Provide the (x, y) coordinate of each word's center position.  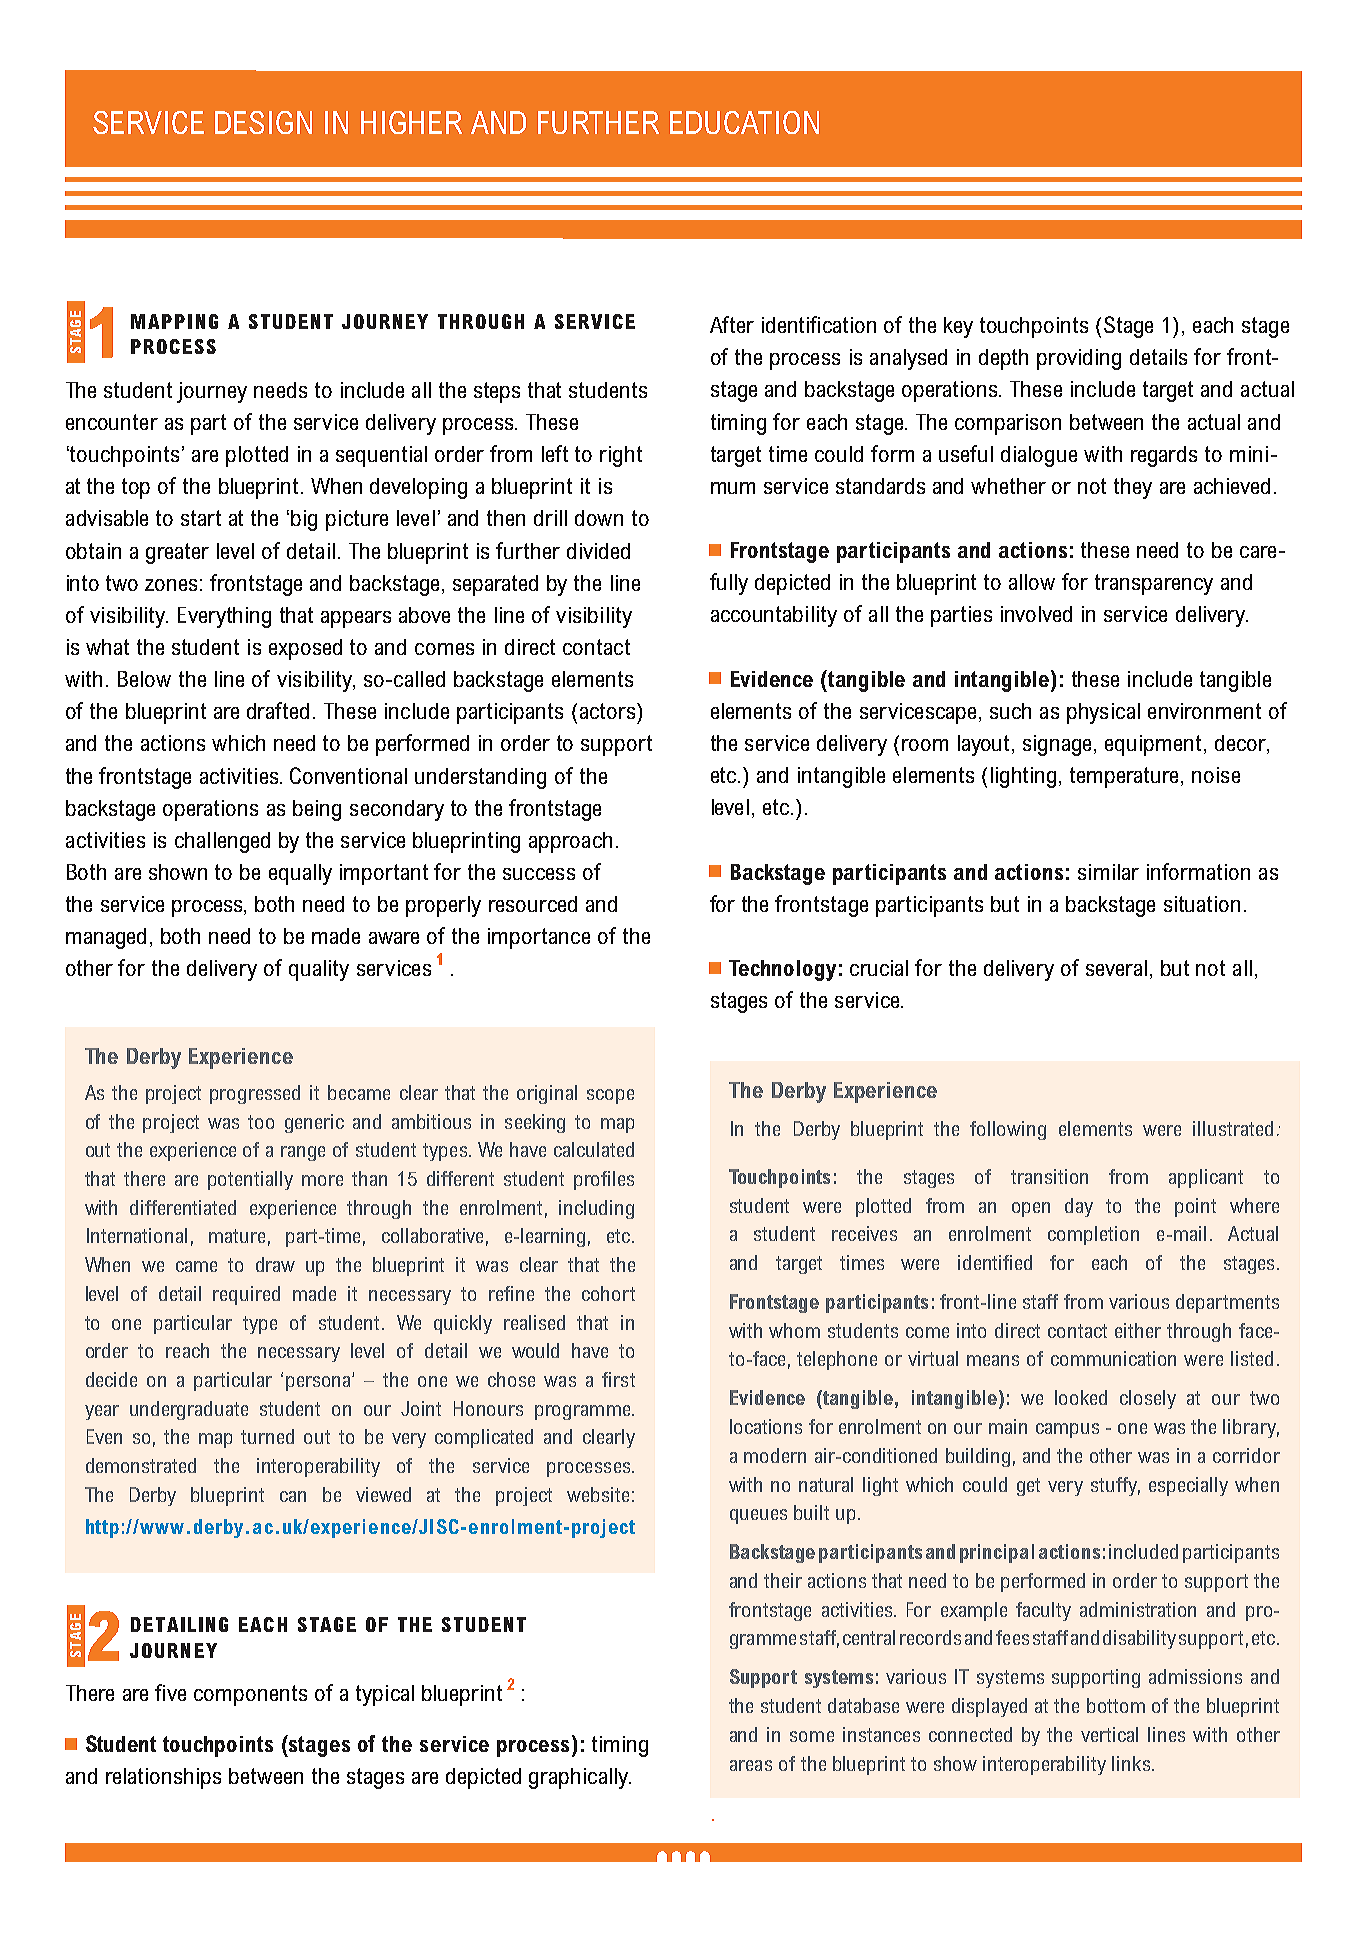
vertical (1109, 1734)
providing (1079, 359)
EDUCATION (744, 122)
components (250, 1695)
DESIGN (263, 122)
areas (751, 1765)
